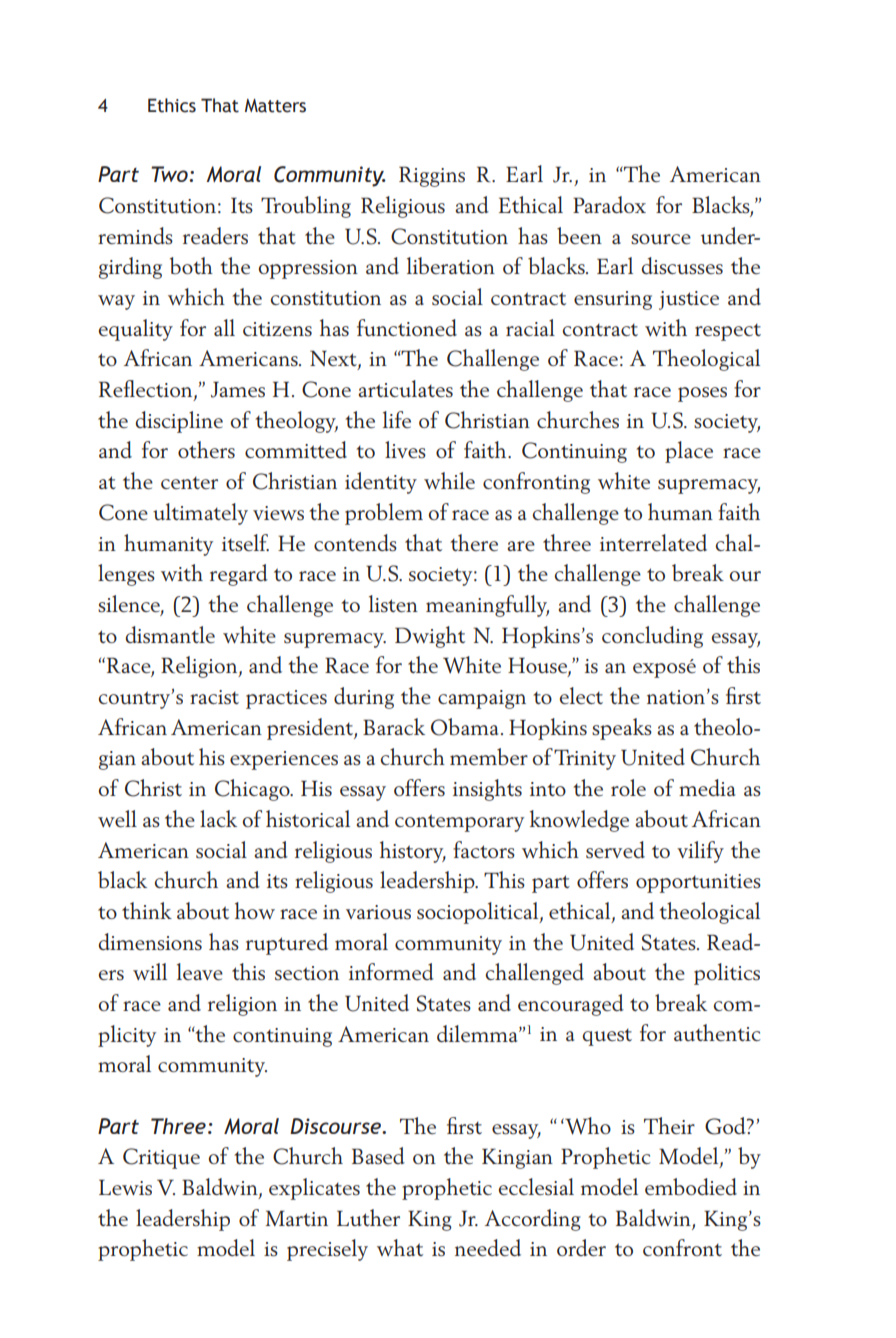 The height and width of the document is (1338, 896). I want to click on functioned, so click(407, 328).
